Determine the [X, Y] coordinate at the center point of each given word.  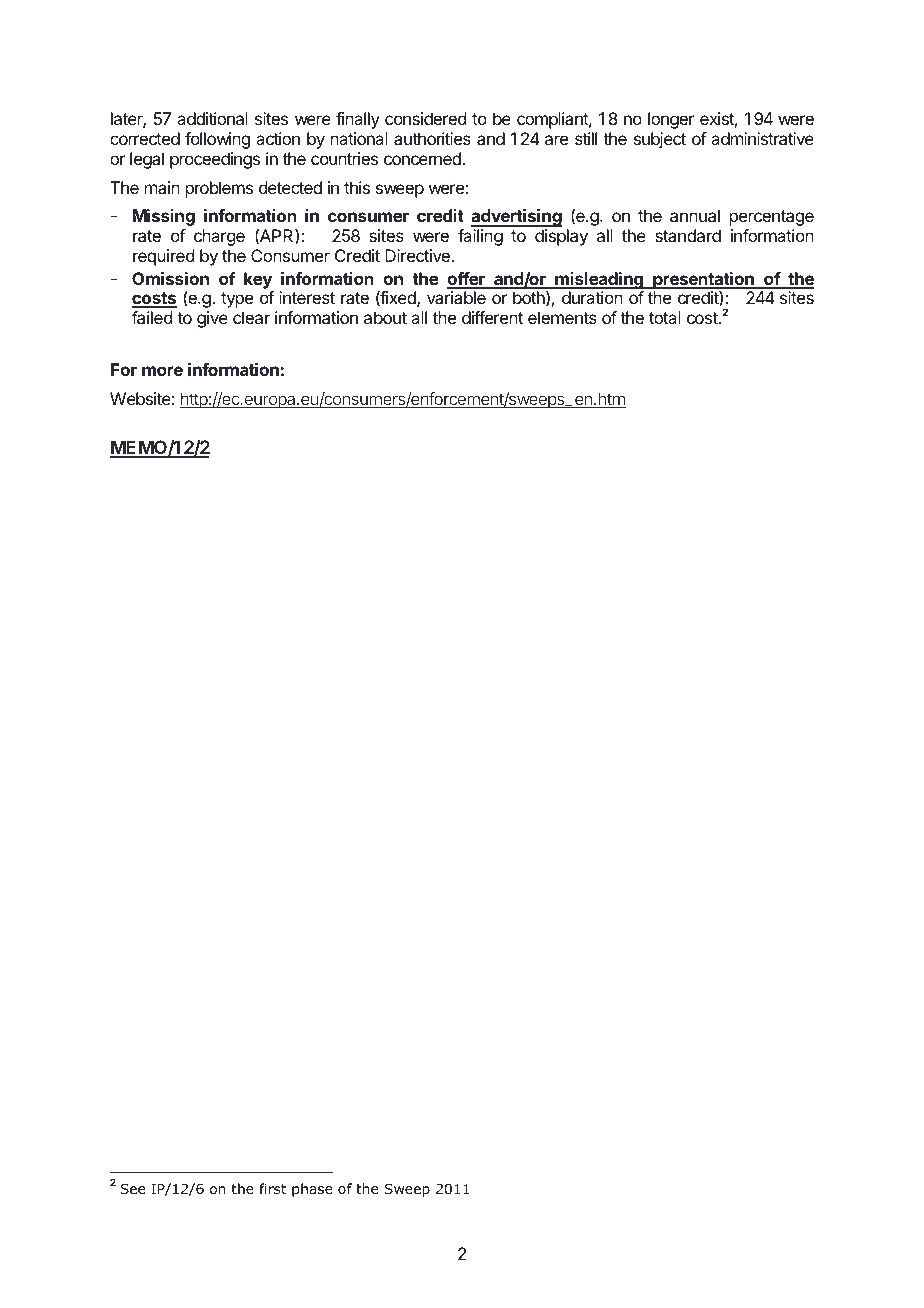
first [272, 1188]
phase [312, 1190]
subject [660, 140]
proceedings [215, 160]
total [665, 317]
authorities [432, 138]
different [492, 317]
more [162, 371]
